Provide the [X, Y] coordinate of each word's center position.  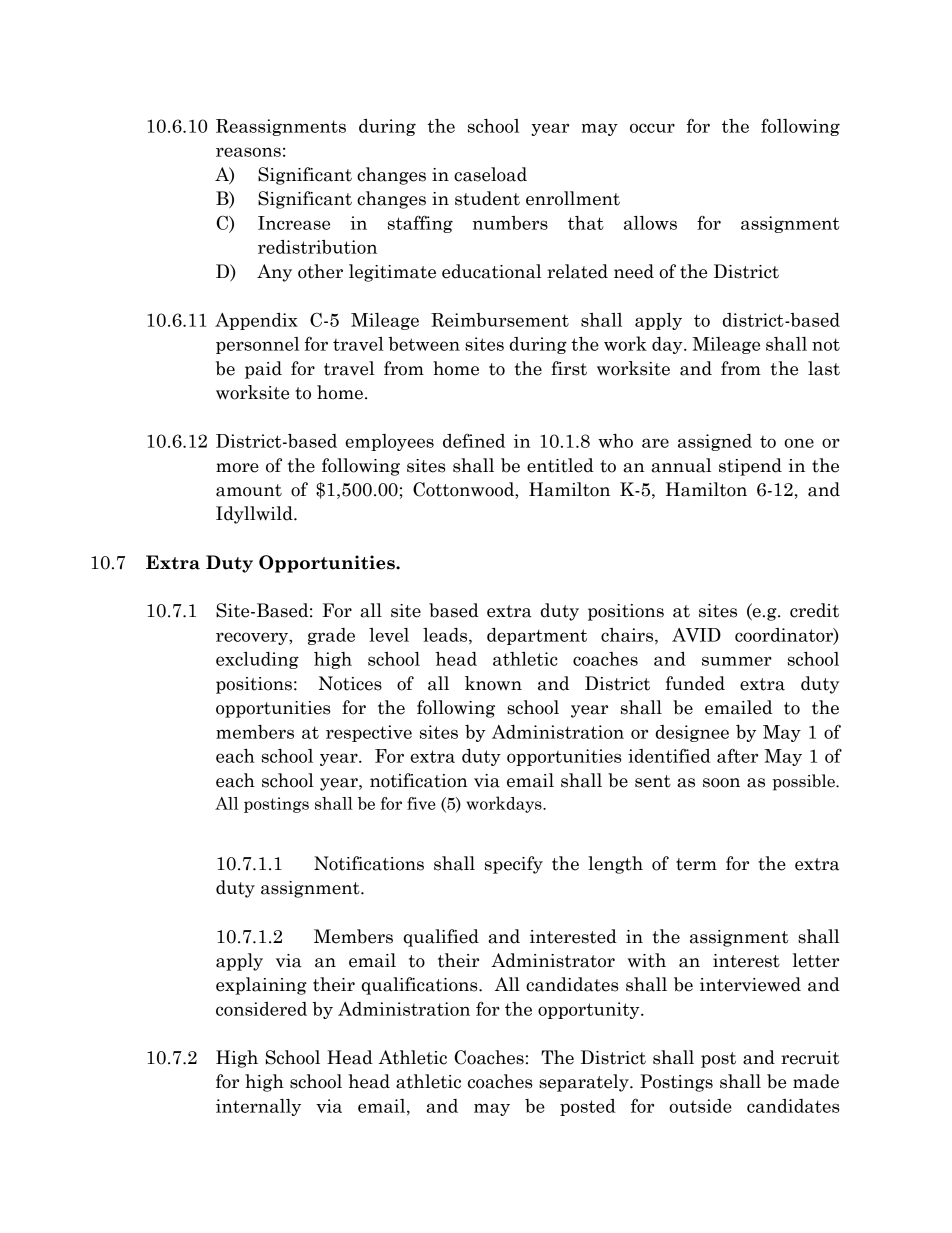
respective [369, 733]
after [737, 755]
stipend [750, 467]
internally [258, 1107]
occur [652, 128]
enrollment [573, 198]
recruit [810, 1058]
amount [249, 490]
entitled [560, 465]
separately [585, 1083]
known [493, 683]
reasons [248, 152]
